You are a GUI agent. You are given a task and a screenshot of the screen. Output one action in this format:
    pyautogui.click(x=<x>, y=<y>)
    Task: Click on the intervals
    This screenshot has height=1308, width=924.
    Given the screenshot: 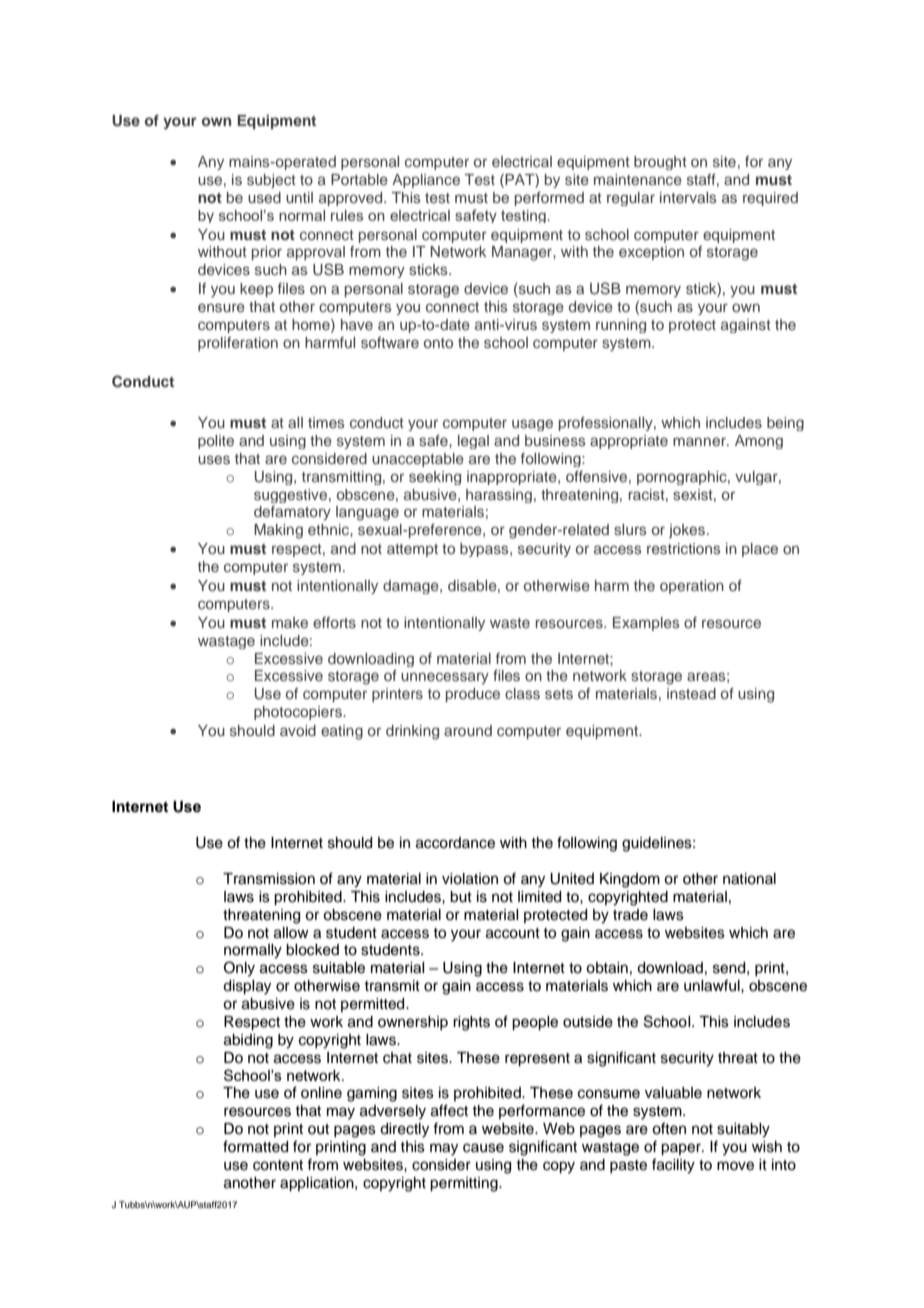 What is the action you would take?
    pyautogui.click(x=688, y=197)
